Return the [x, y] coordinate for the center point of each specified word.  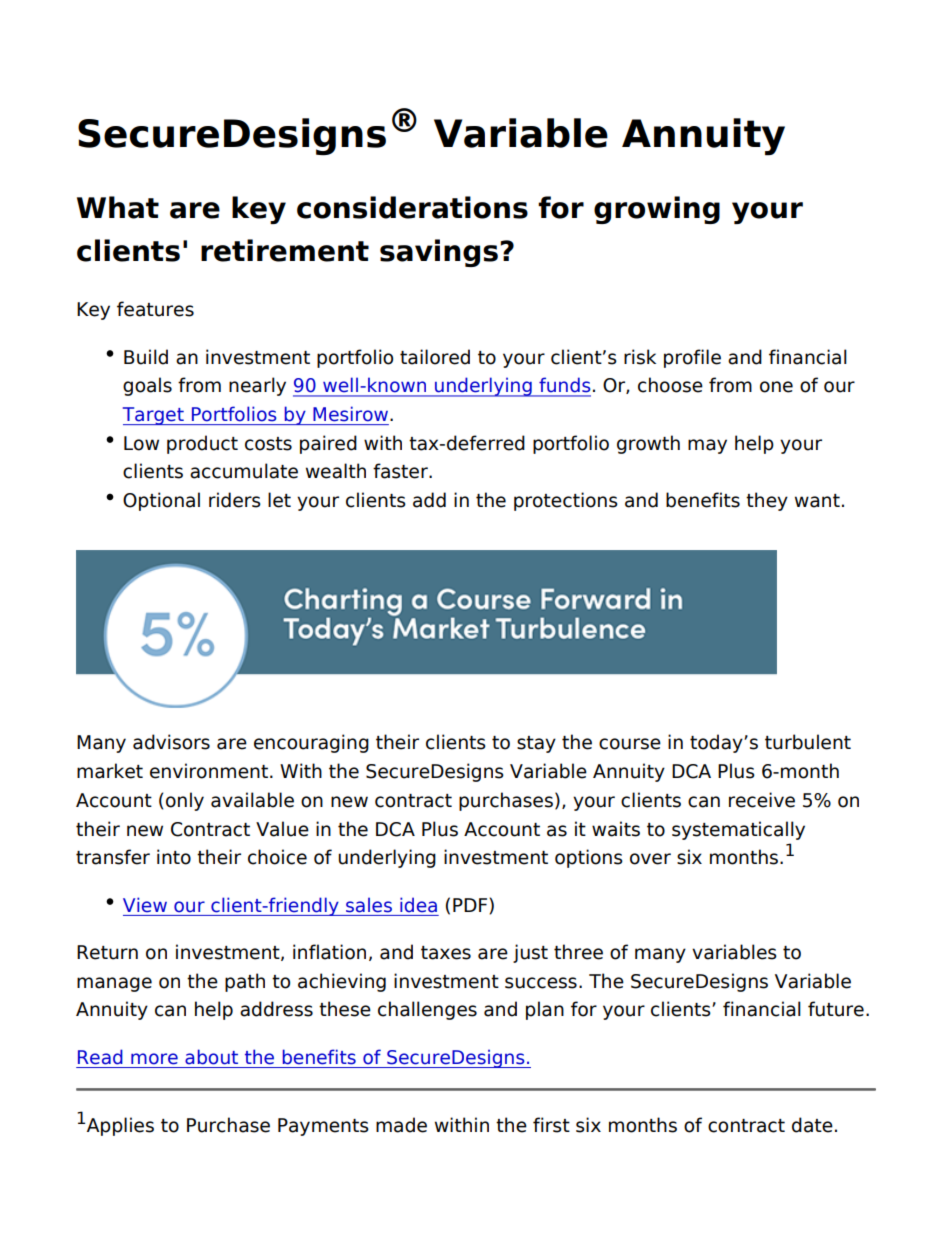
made [401, 1125]
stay [536, 744]
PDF [471, 906]
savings [439, 253]
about [211, 1057]
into [174, 857]
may [707, 446]
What [118, 207]
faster [401, 471]
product [202, 444]
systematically [738, 830]
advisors [171, 742]
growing [657, 210]
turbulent [808, 742]
